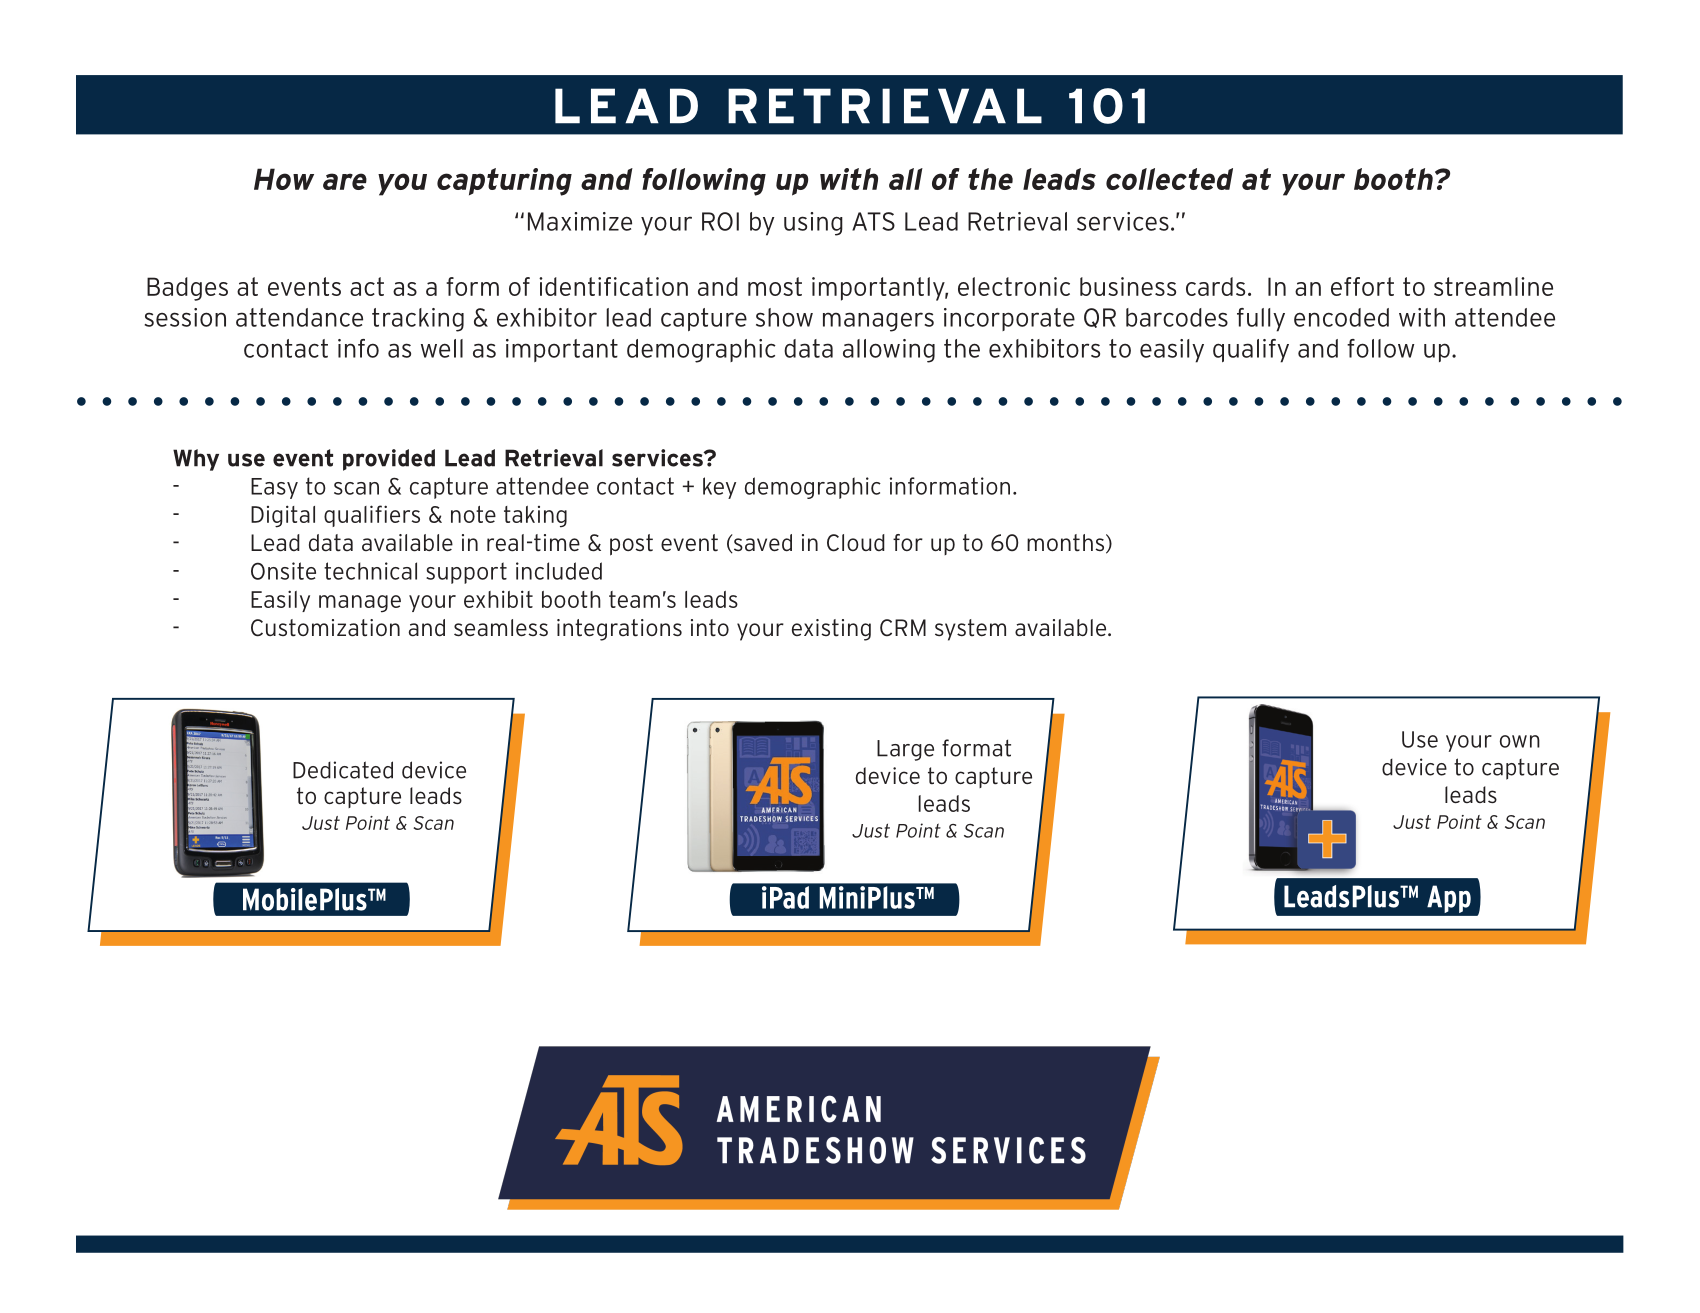 This screenshot has height=1313, width=1700. Describe the element at coordinates (274, 488) in the screenshot. I see `Easy` at that location.
